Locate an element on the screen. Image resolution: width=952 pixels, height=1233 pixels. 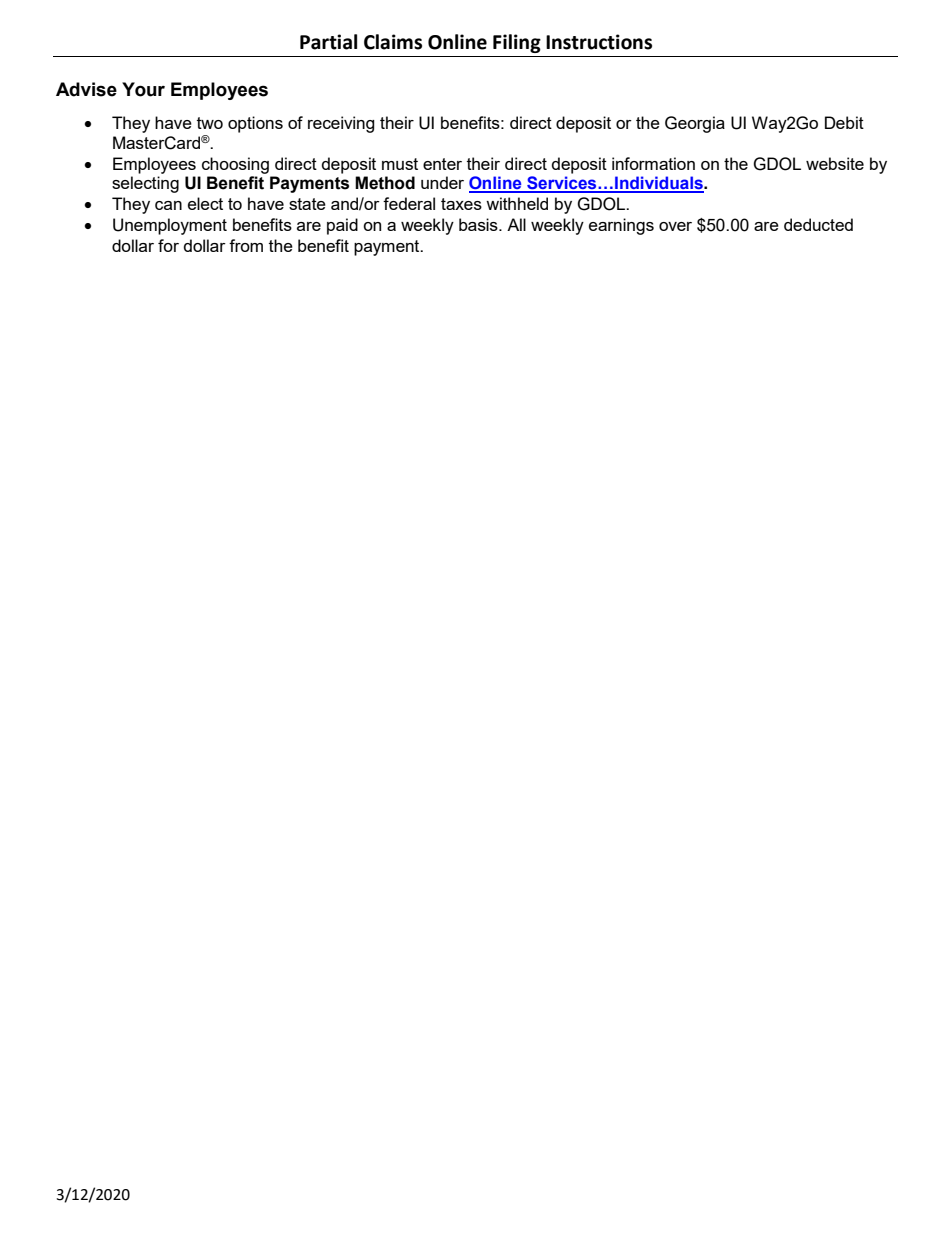
Filing is located at coordinates (517, 43).
